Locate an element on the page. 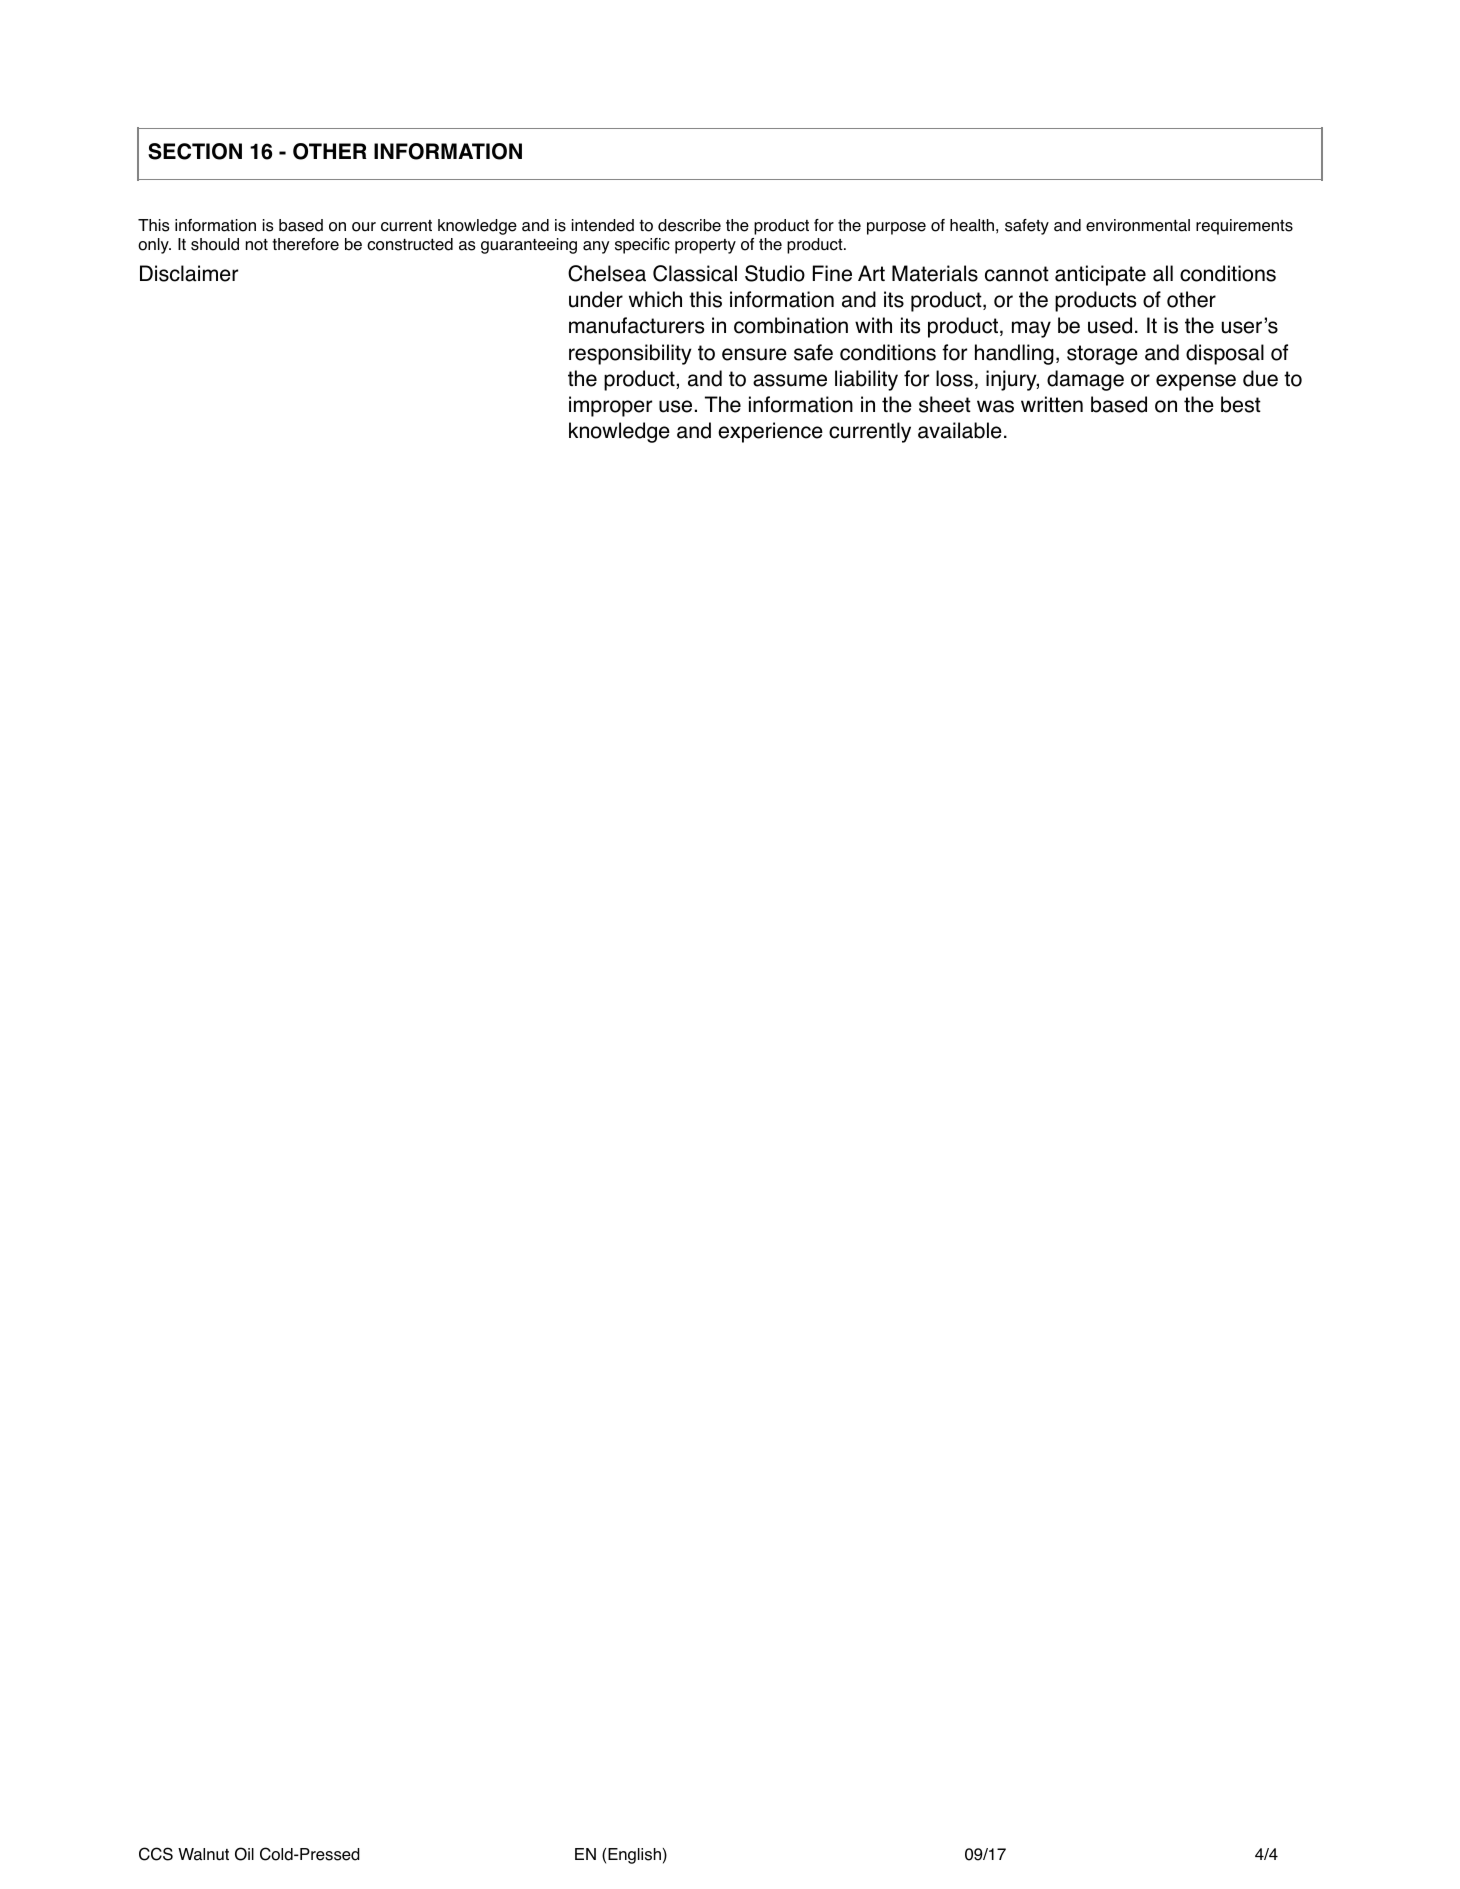 The width and height of the page is (1460, 1889). environmental is located at coordinates (1138, 225).
